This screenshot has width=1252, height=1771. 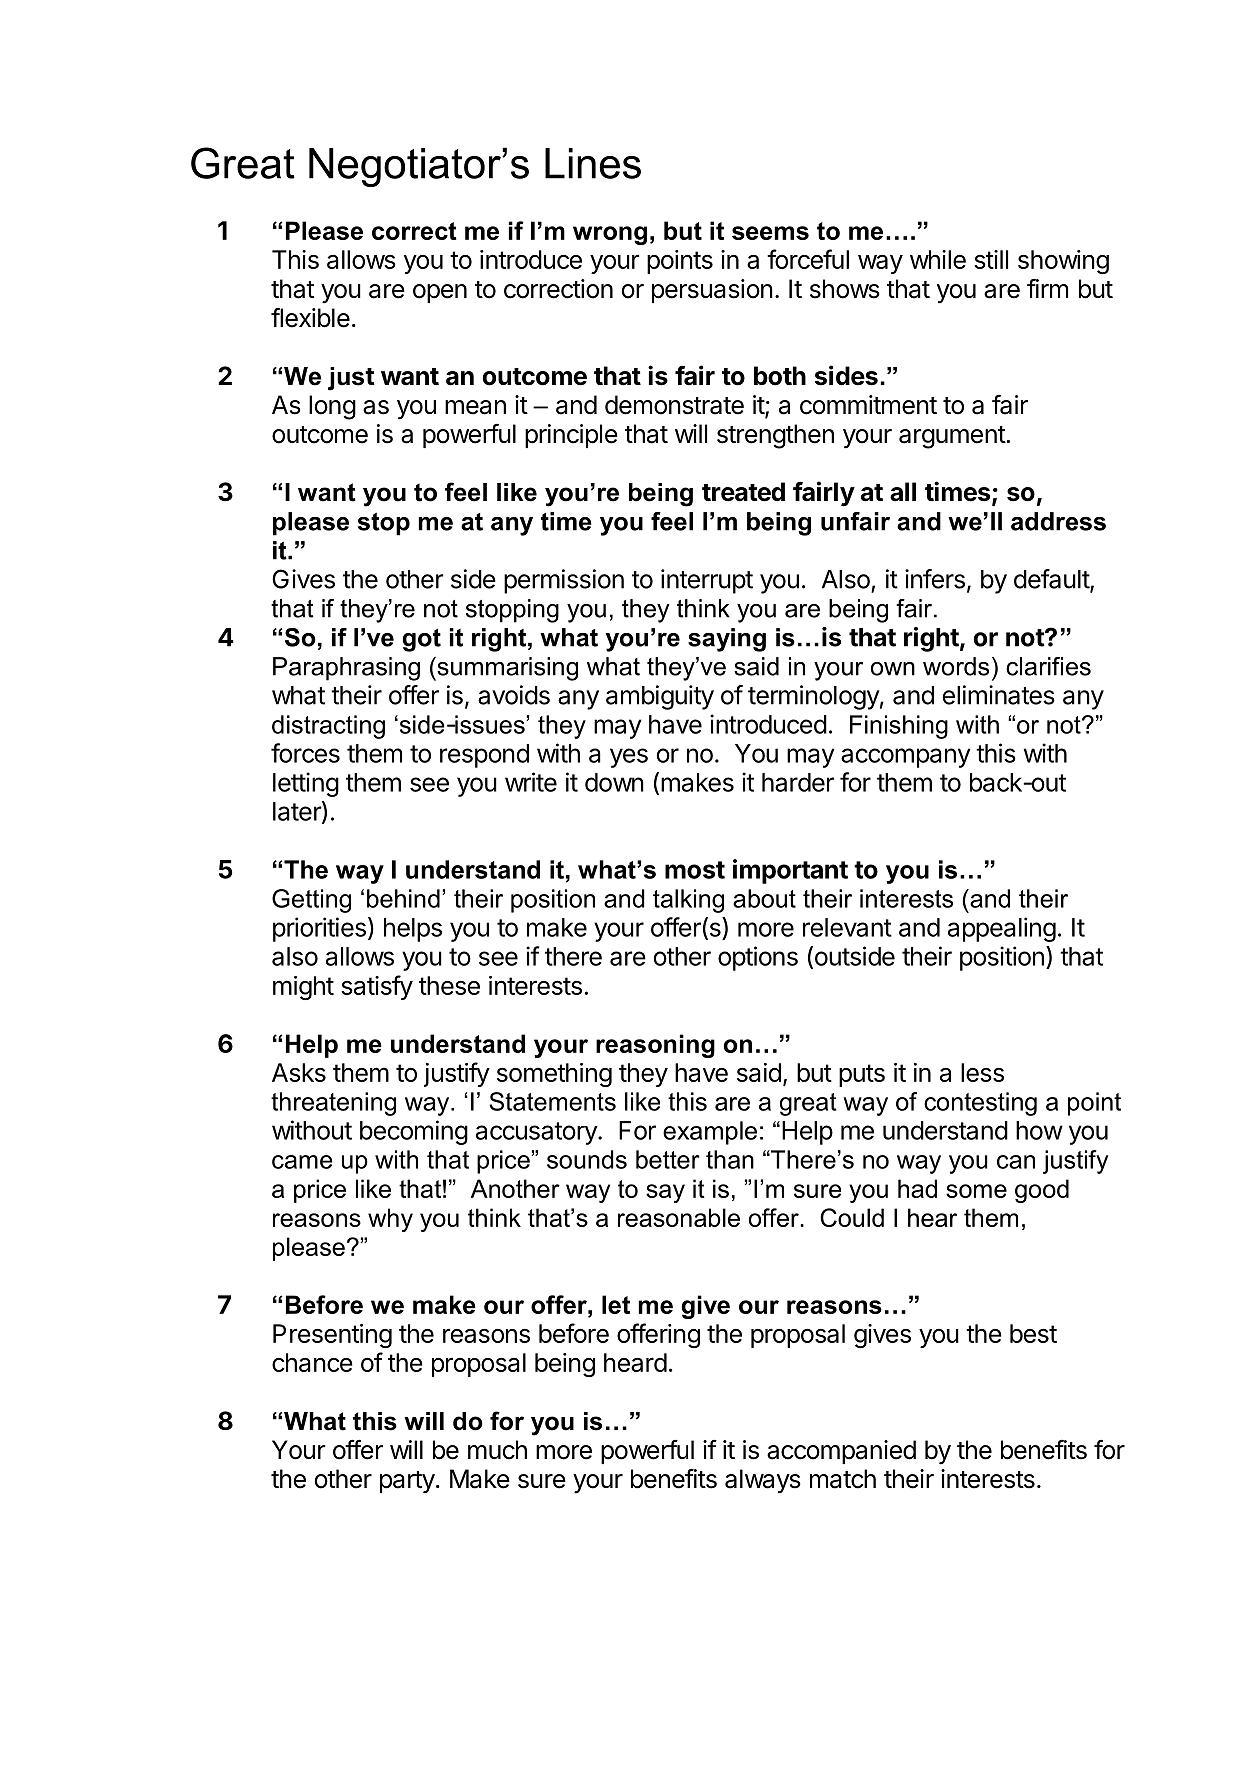 What do you see at coordinates (991, 259) in the screenshot?
I see `still` at bounding box center [991, 259].
